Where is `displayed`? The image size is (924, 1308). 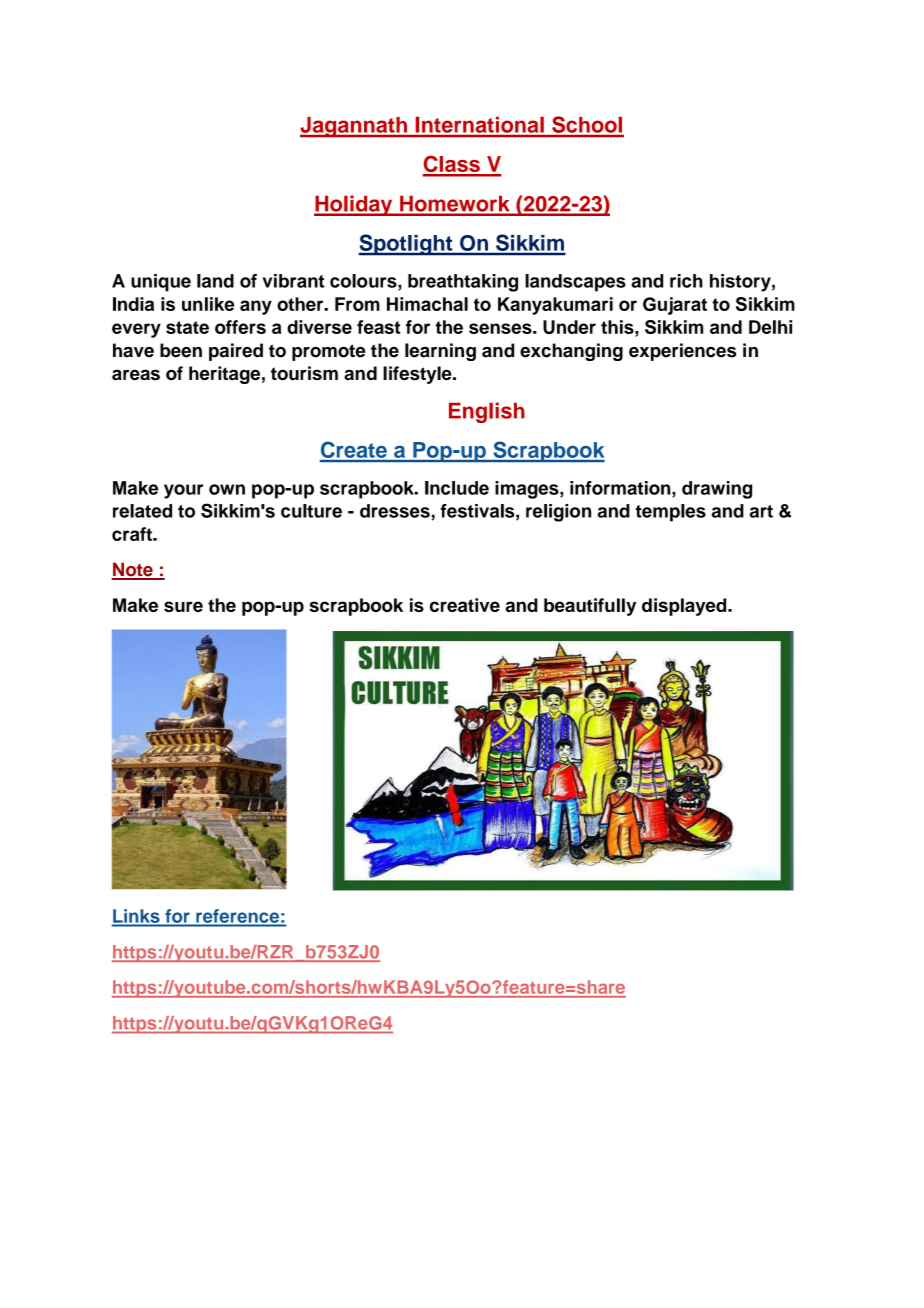
displayed is located at coordinates (685, 607).
